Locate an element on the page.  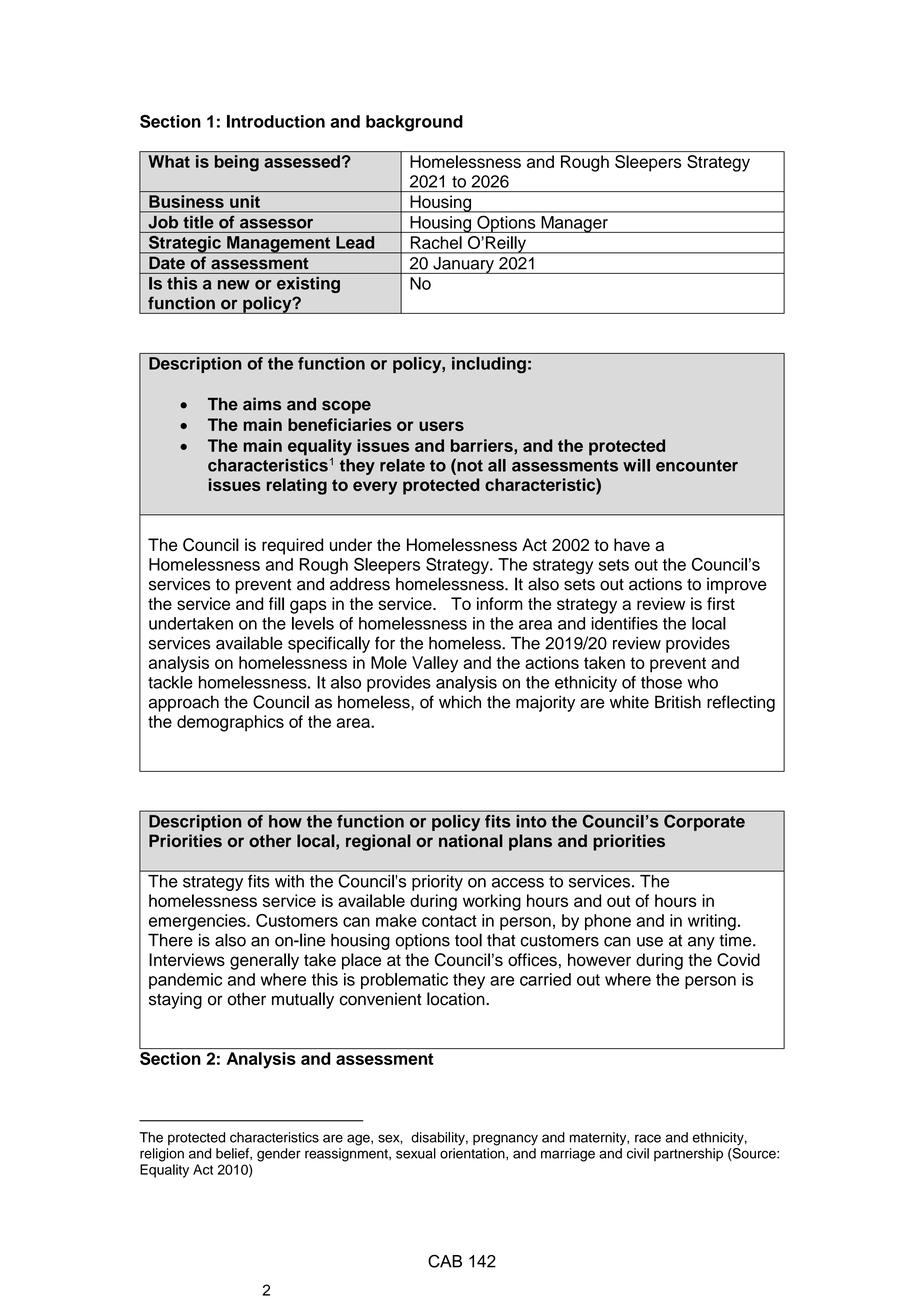
Manager is located at coordinates (574, 224).
